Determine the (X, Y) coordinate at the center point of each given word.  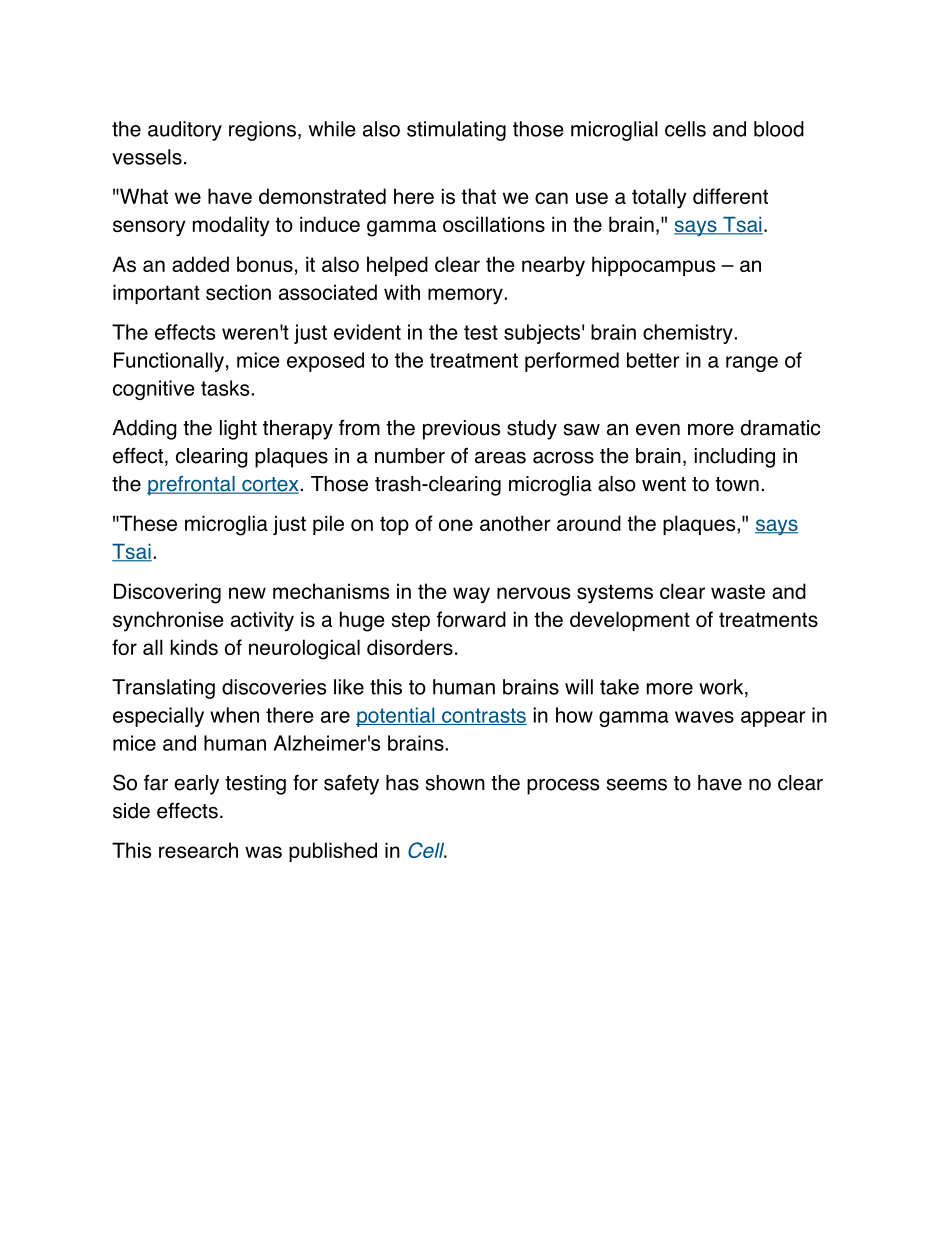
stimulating (456, 131)
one (456, 525)
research (198, 850)
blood (779, 129)
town (737, 484)
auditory (185, 131)
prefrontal (192, 486)
